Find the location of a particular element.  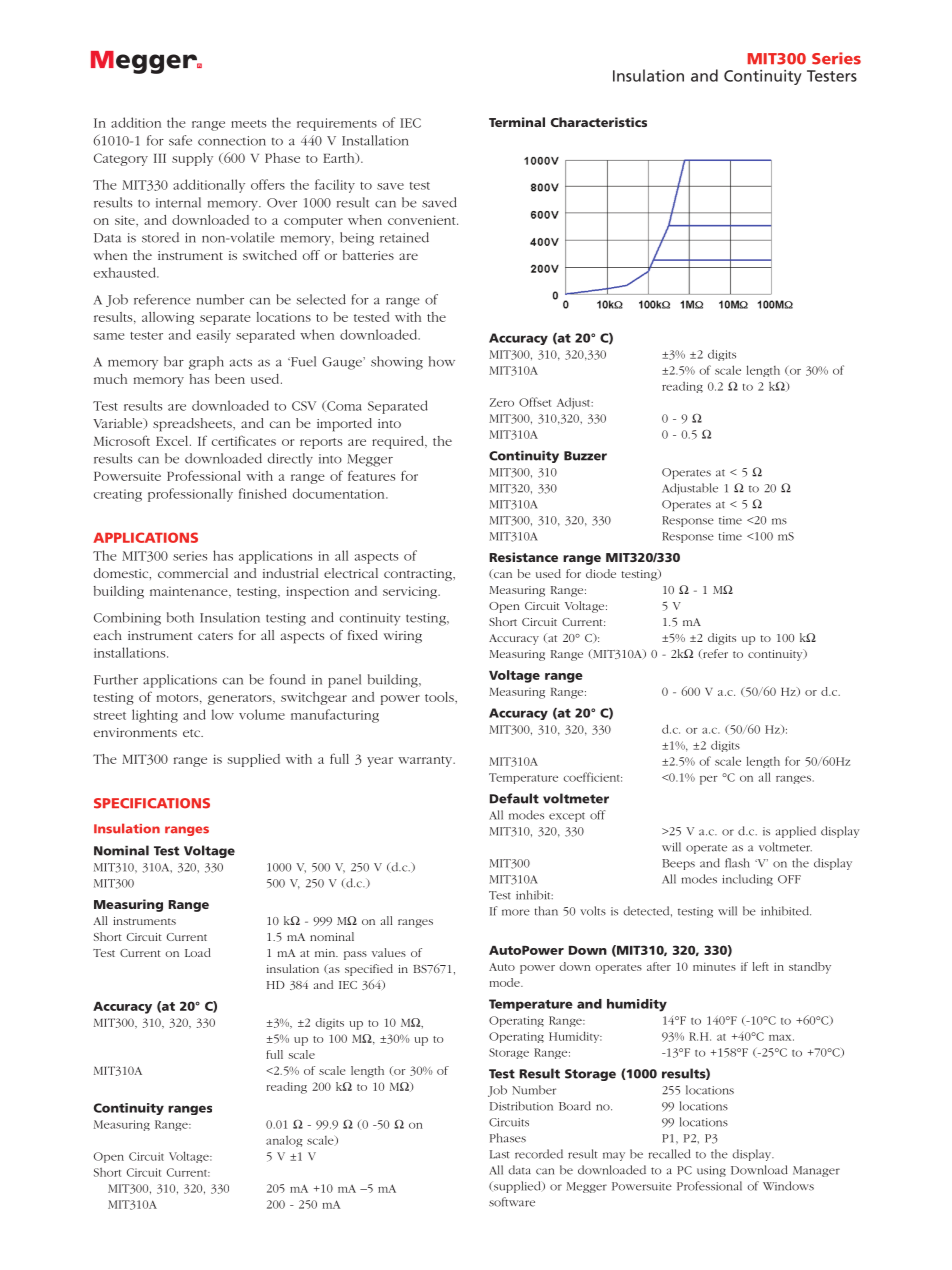

caters is located at coordinates (215, 636).
